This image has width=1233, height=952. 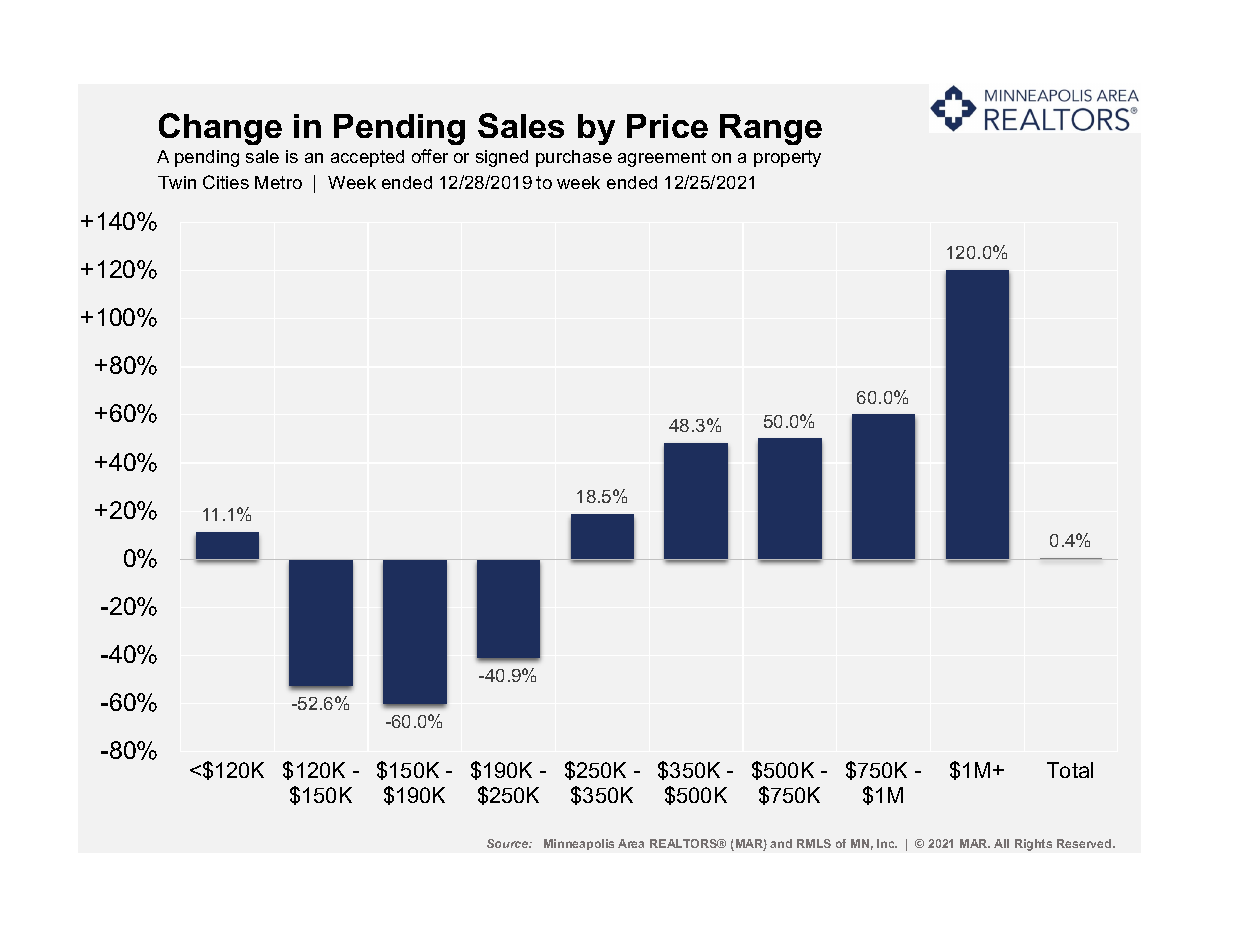 What do you see at coordinates (278, 182) in the image?
I see `Metro` at bounding box center [278, 182].
